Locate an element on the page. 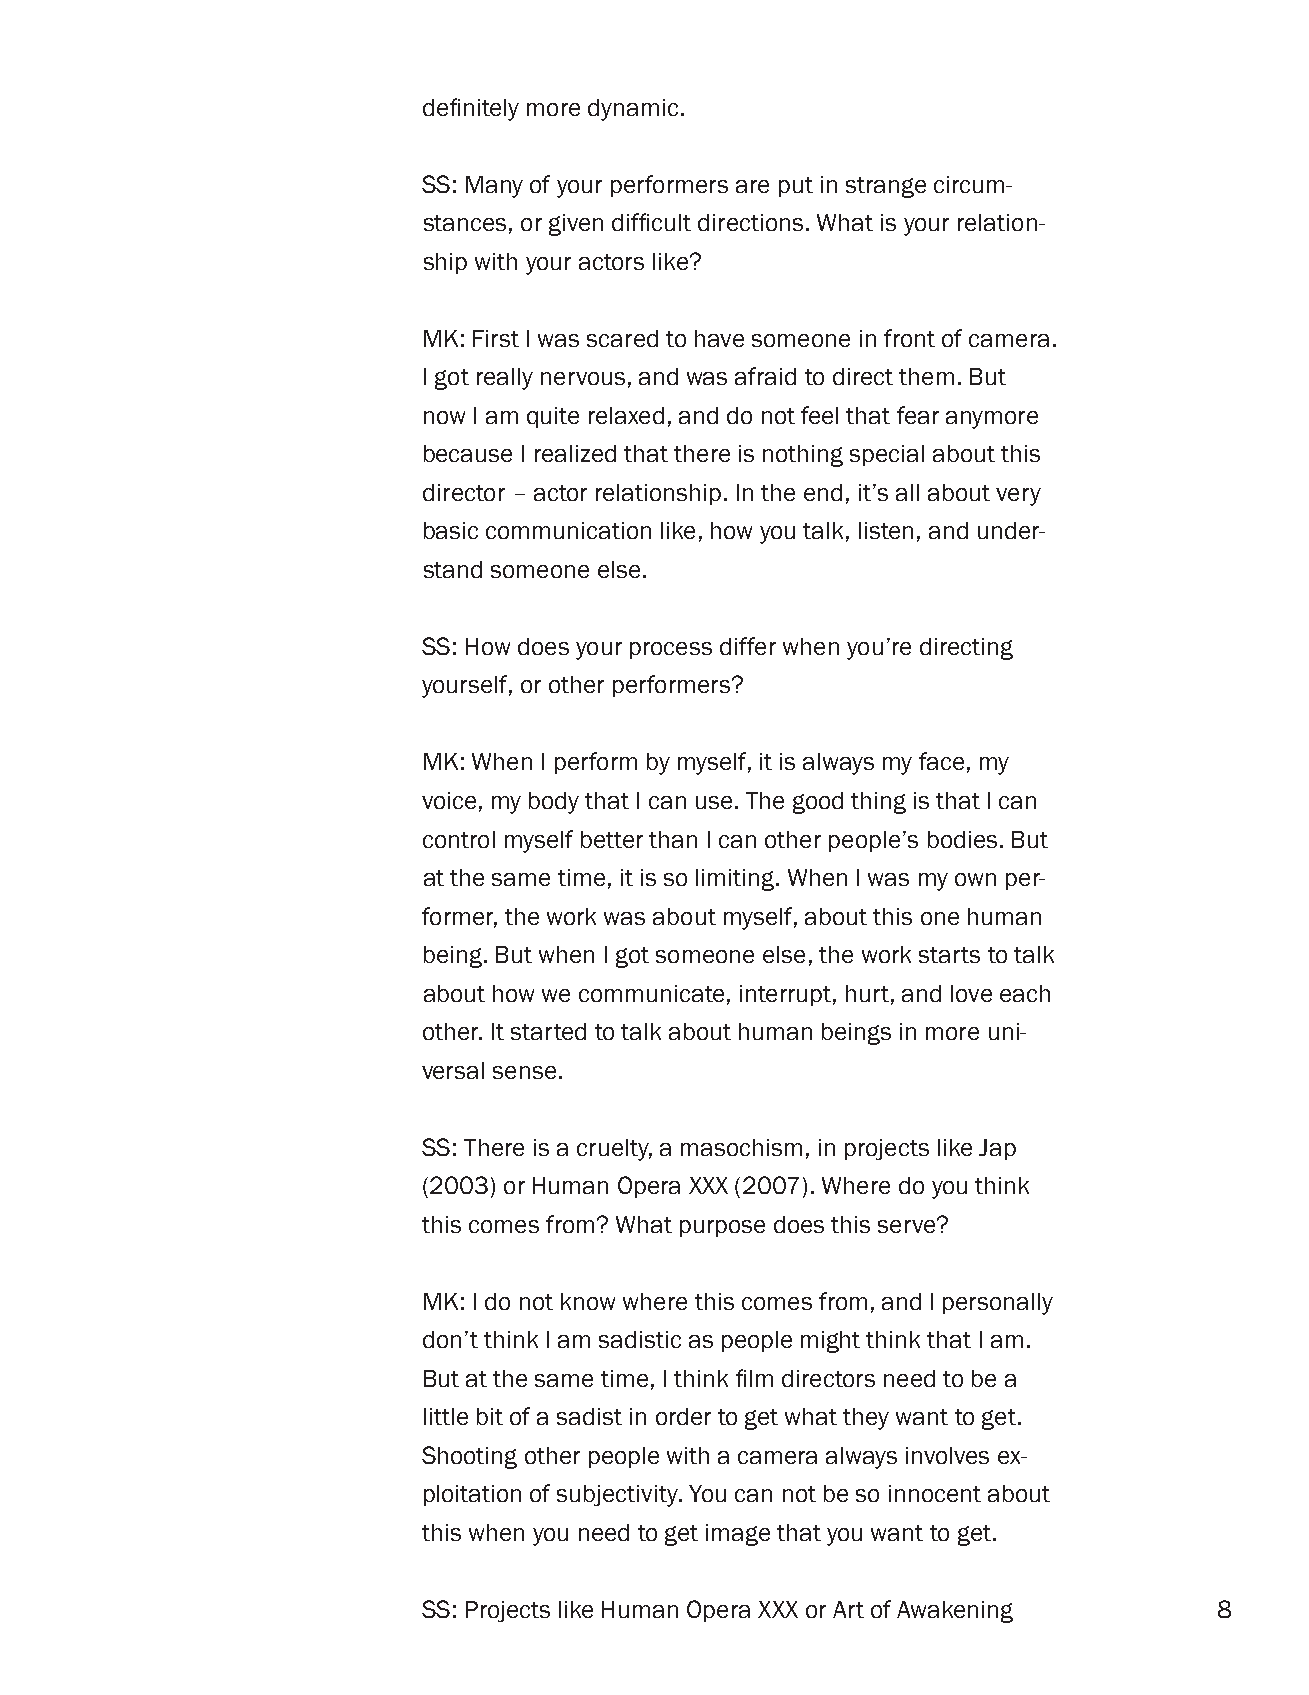  purpose is located at coordinates (722, 1228).
